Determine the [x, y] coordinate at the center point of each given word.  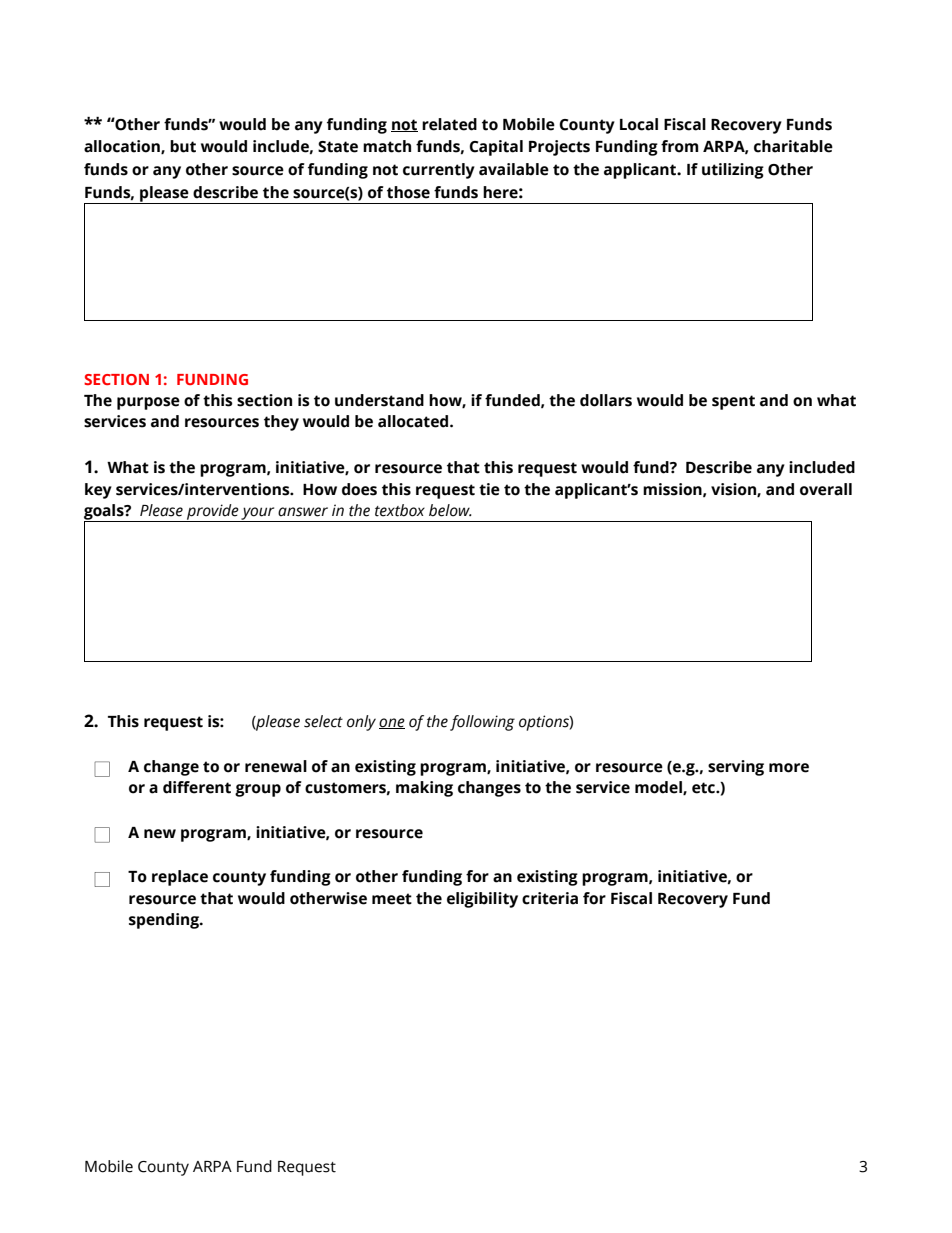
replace [180, 878]
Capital [496, 148]
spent [733, 402]
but [183, 146]
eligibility [482, 900]
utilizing [733, 171]
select [323, 721]
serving [736, 768]
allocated [414, 421]
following [482, 723]
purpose [148, 403]
